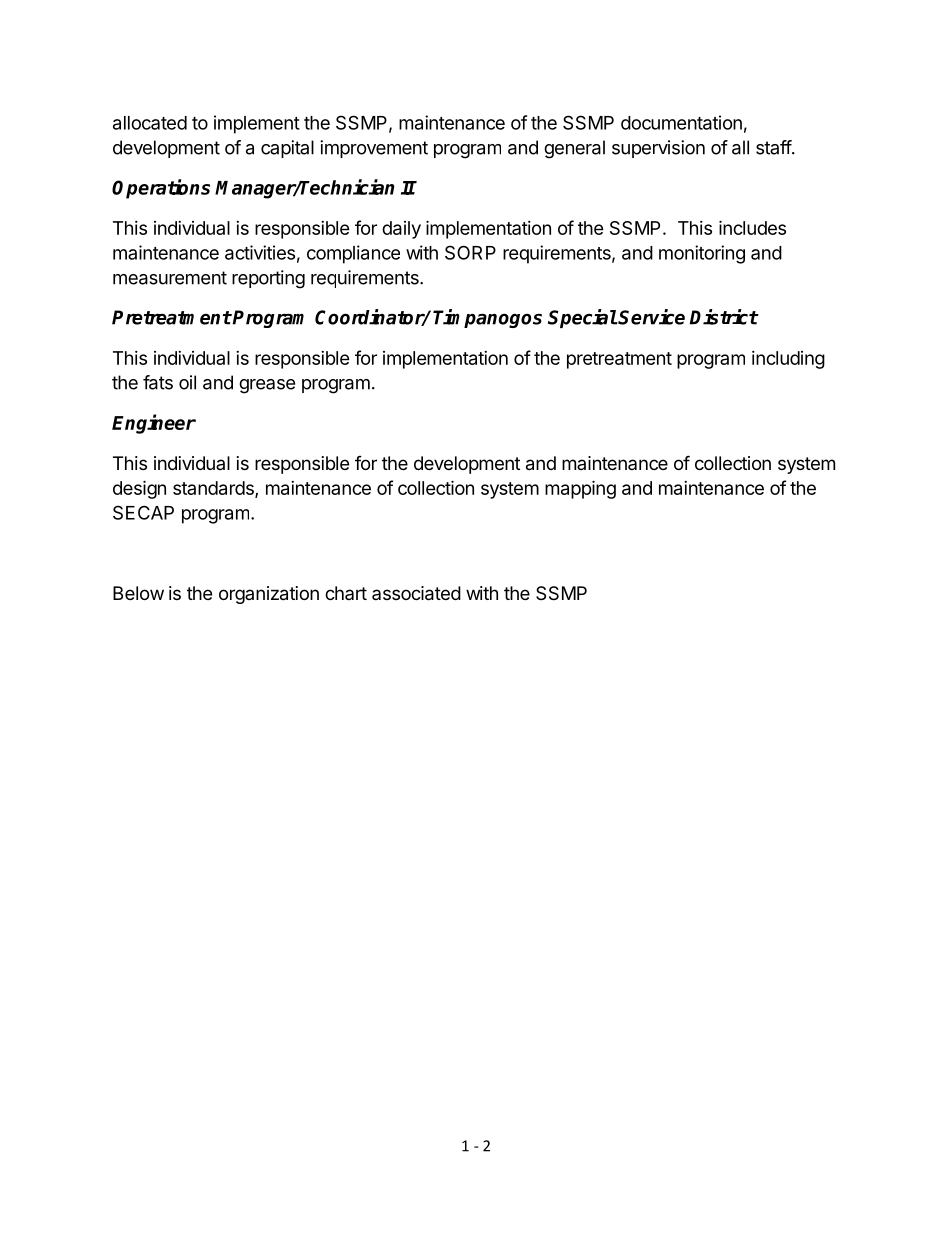  Describe the element at coordinates (150, 123) in the page. I see `allocated` at that location.
